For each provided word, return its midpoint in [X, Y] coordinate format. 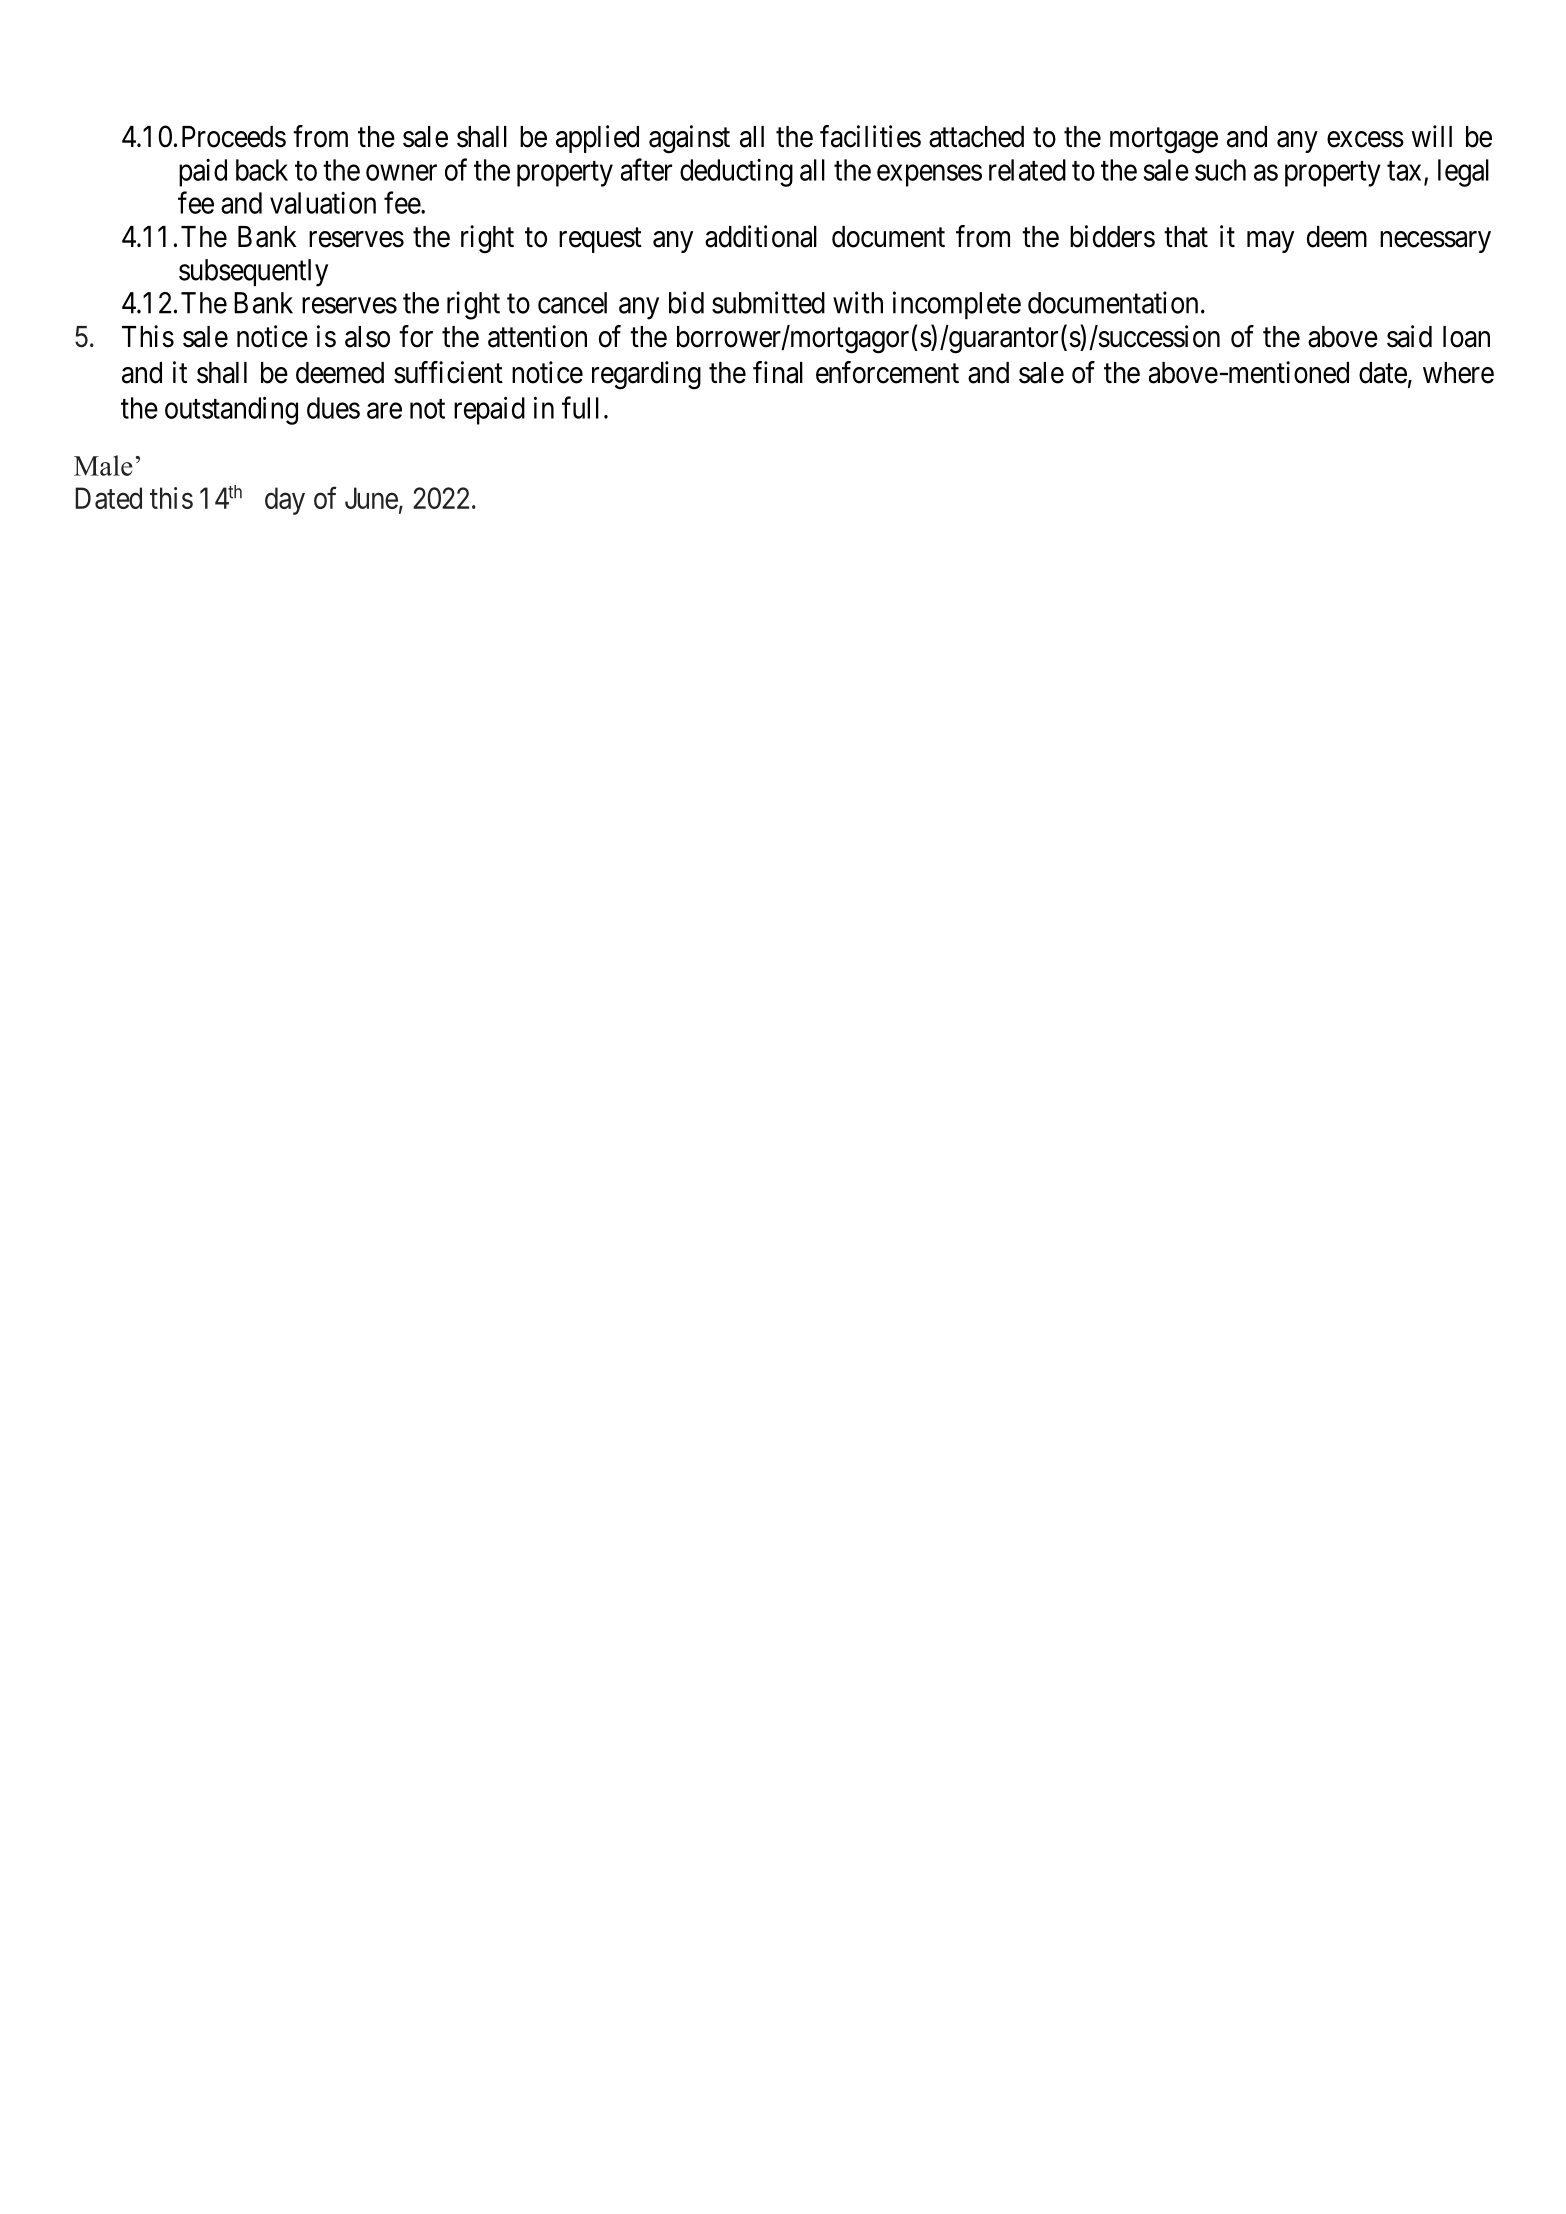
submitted [768, 302]
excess [1365, 139]
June [371, 498]
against [689, 139]
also [367, 337]
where [1458, 373]
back [262, 170]
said [1409, 336]
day [285, 501]
